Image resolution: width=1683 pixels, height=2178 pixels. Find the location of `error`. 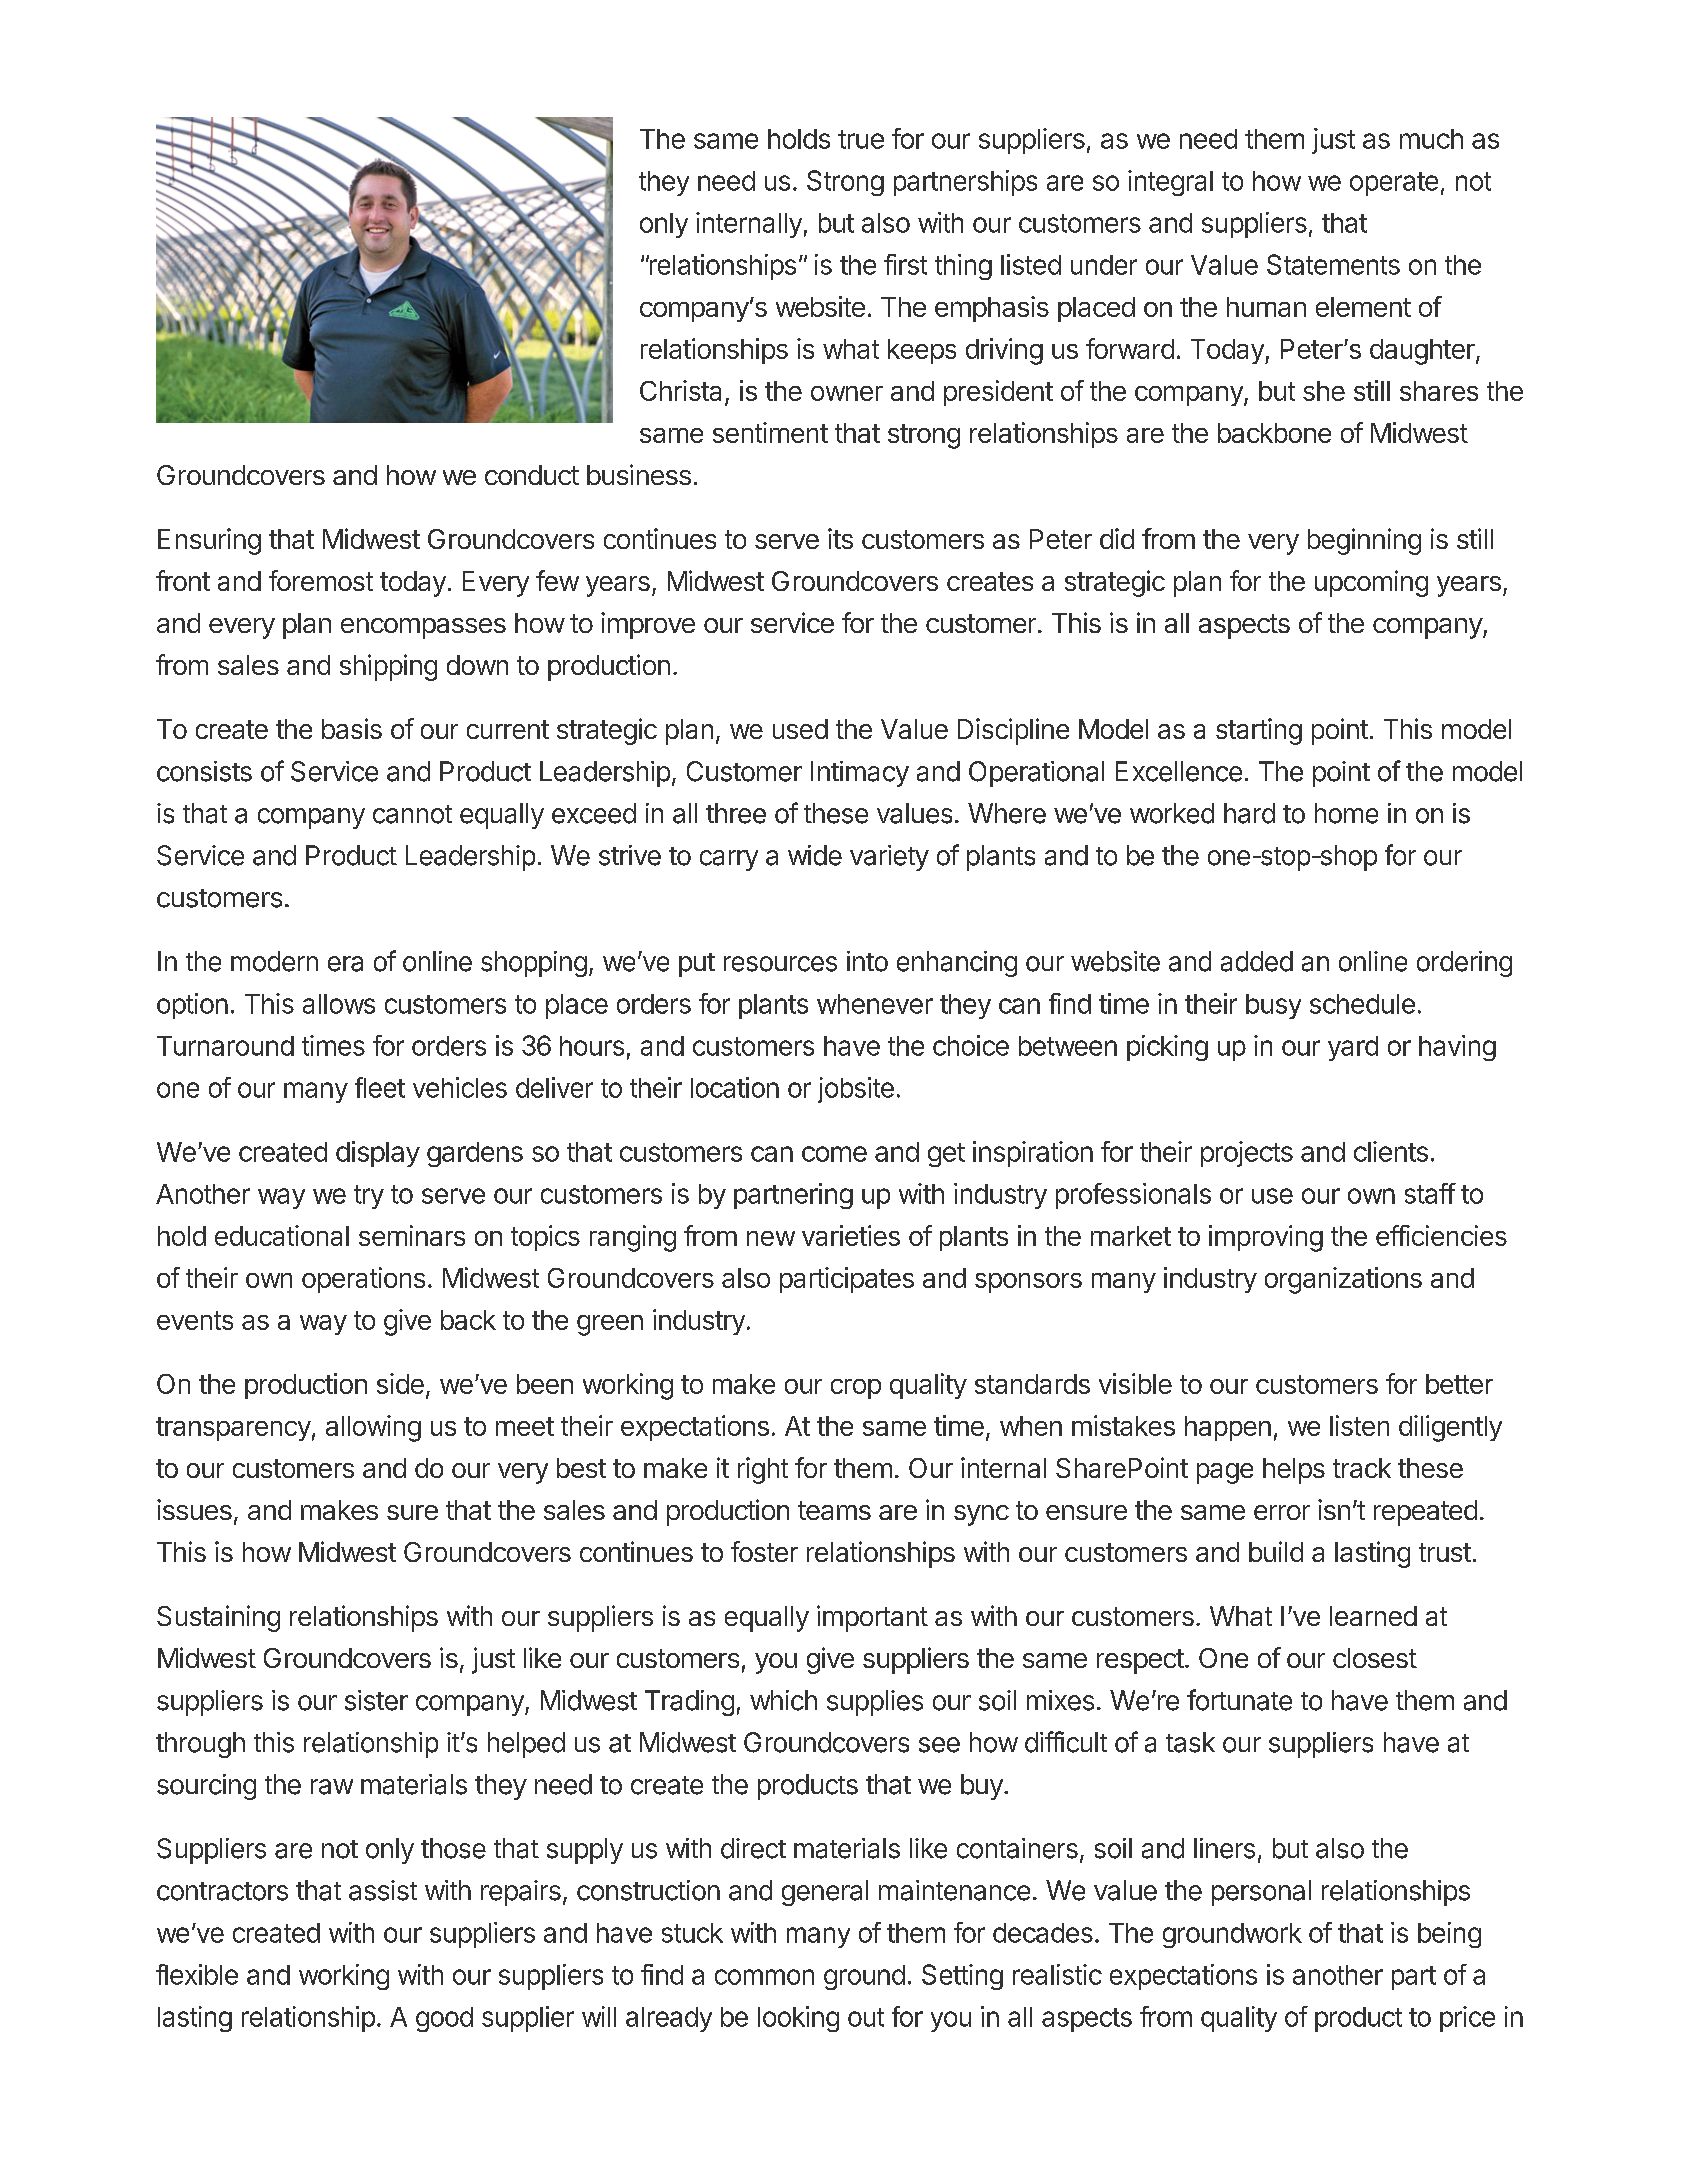

error is located at coordinates (1282, 1512).
